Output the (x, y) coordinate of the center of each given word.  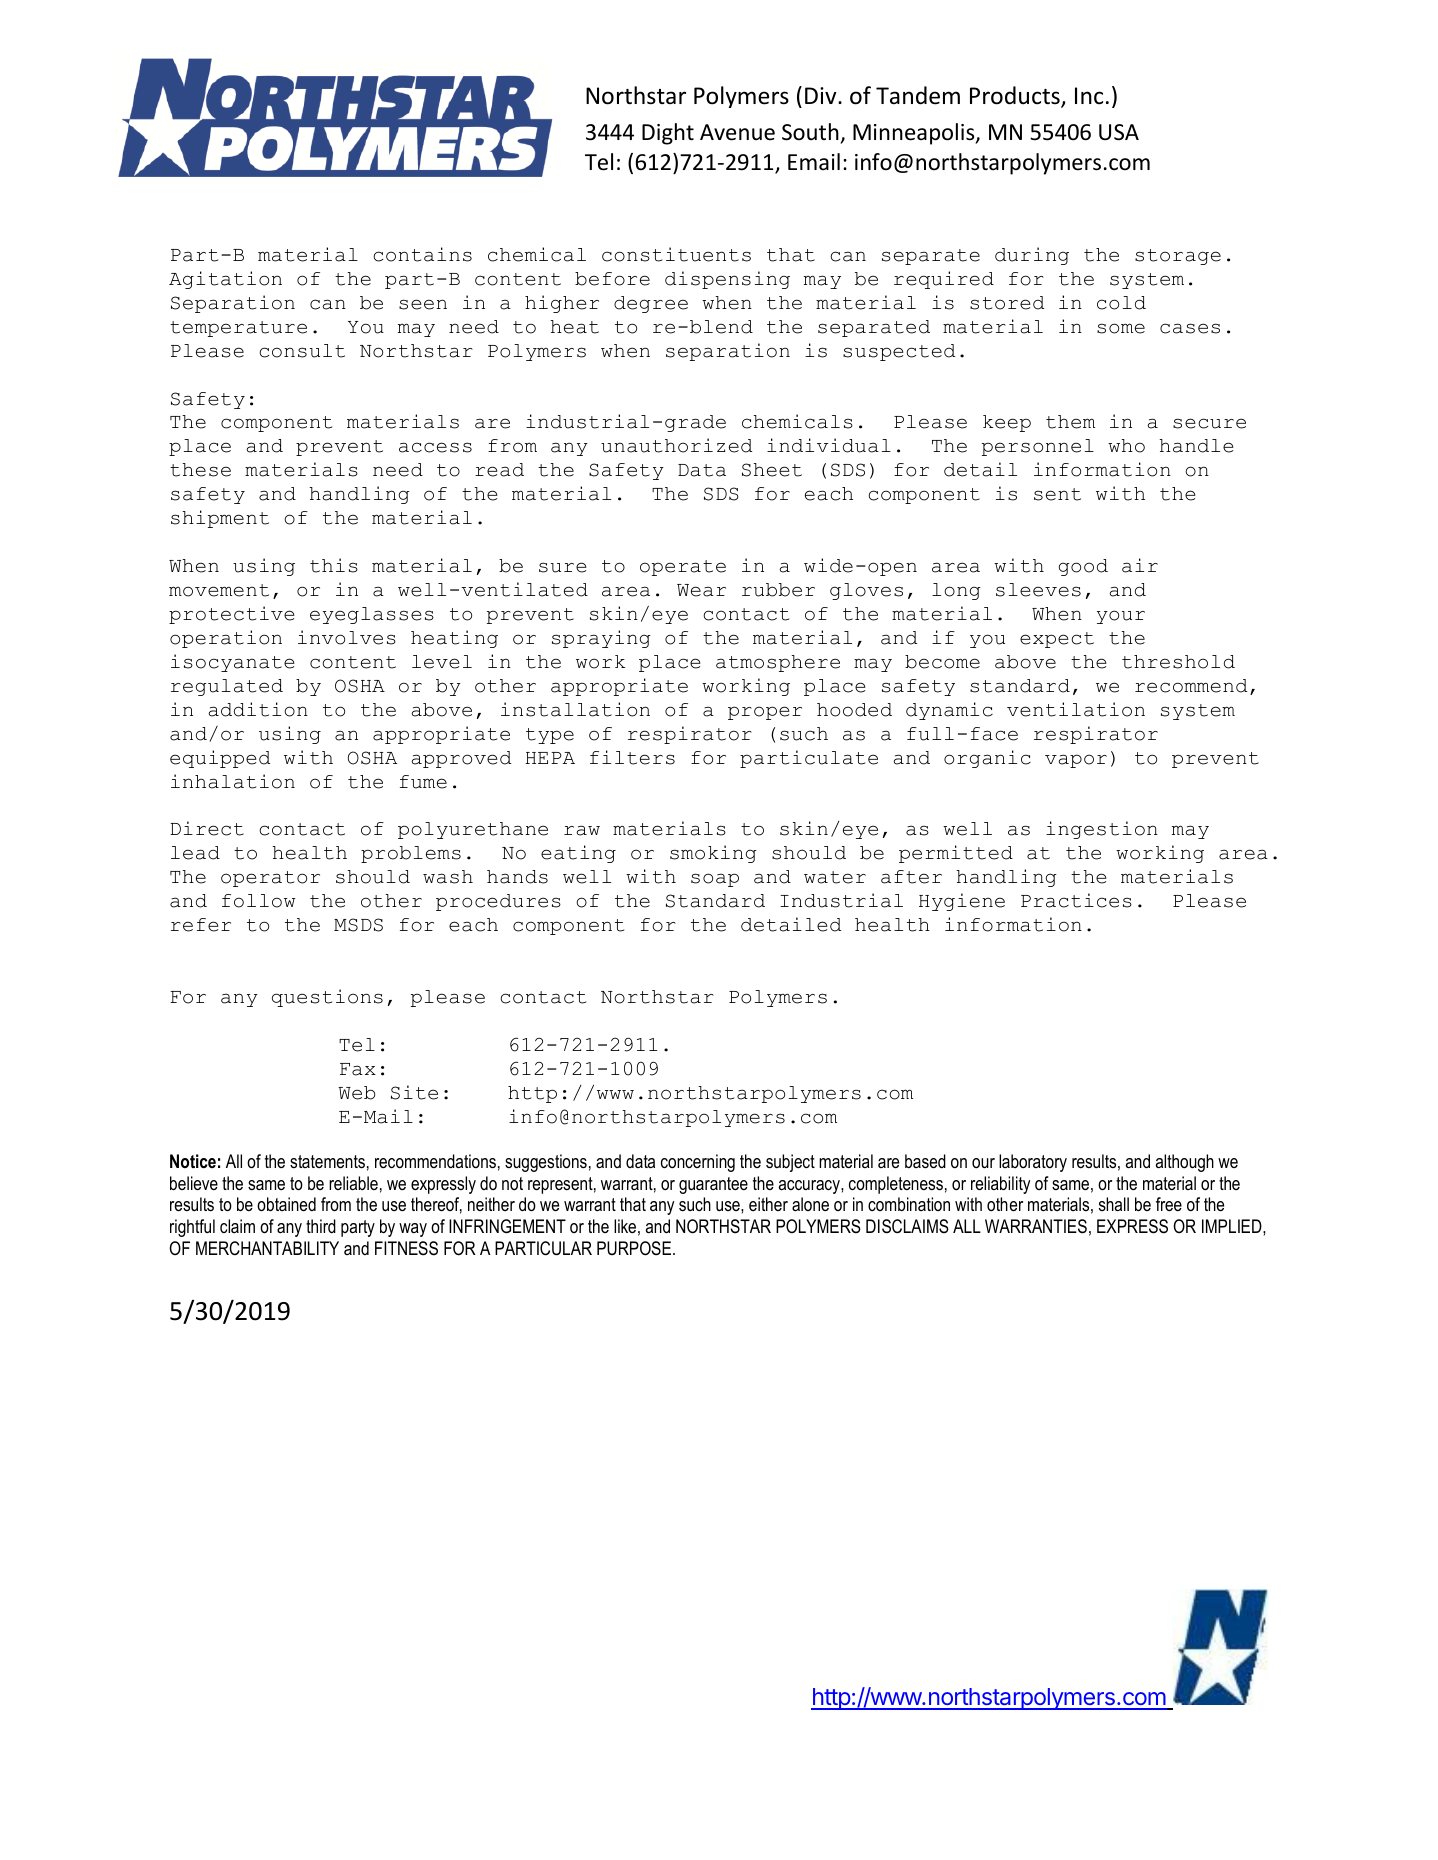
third (321, 1226)
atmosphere (778, 663)
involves (347, 637)
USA (1119, 132)
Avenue (737, 132)
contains (422, 254)
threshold (1178, 662)
